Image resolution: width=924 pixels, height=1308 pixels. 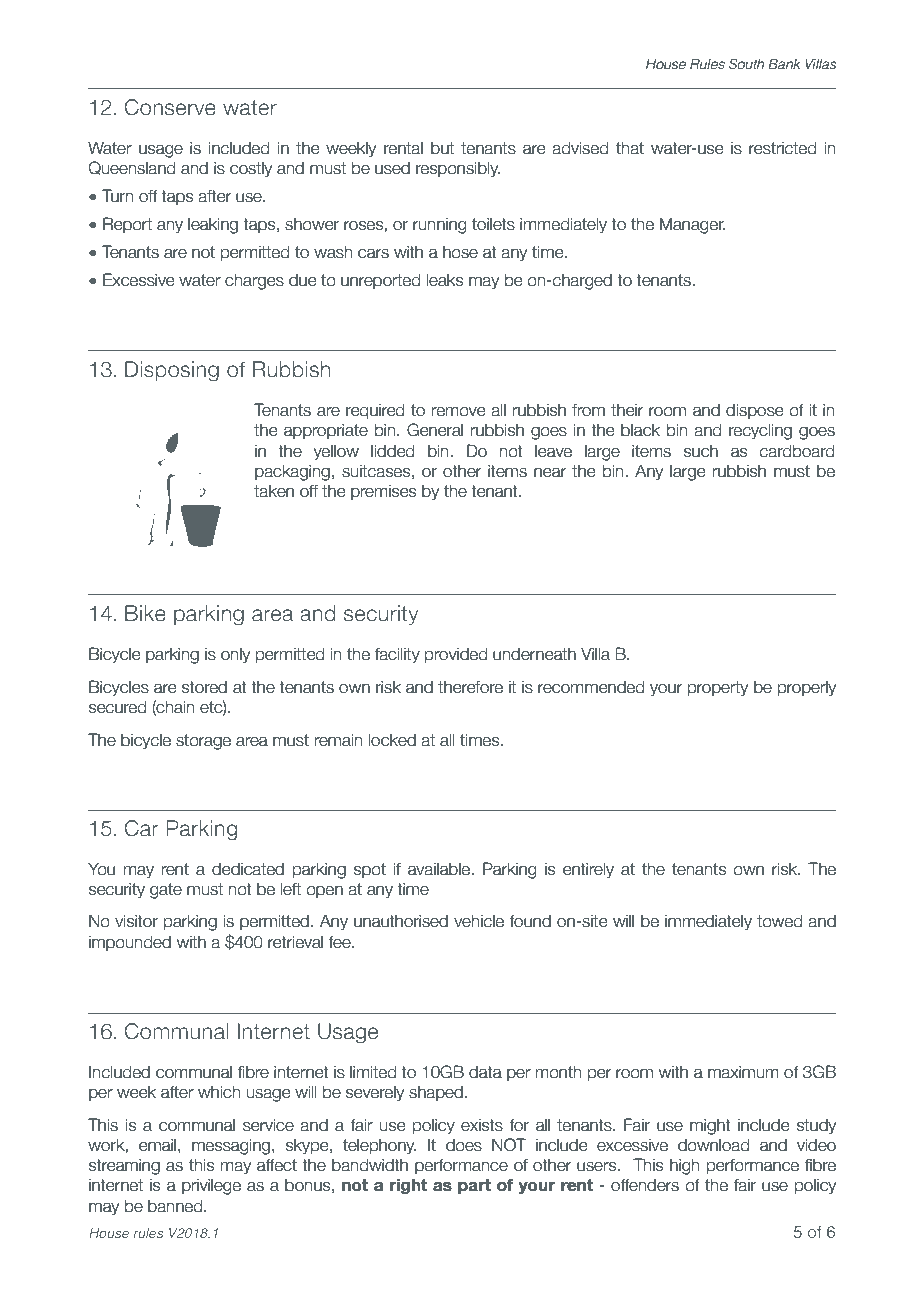 I want to click on towed, so click(x=780, y=921).
